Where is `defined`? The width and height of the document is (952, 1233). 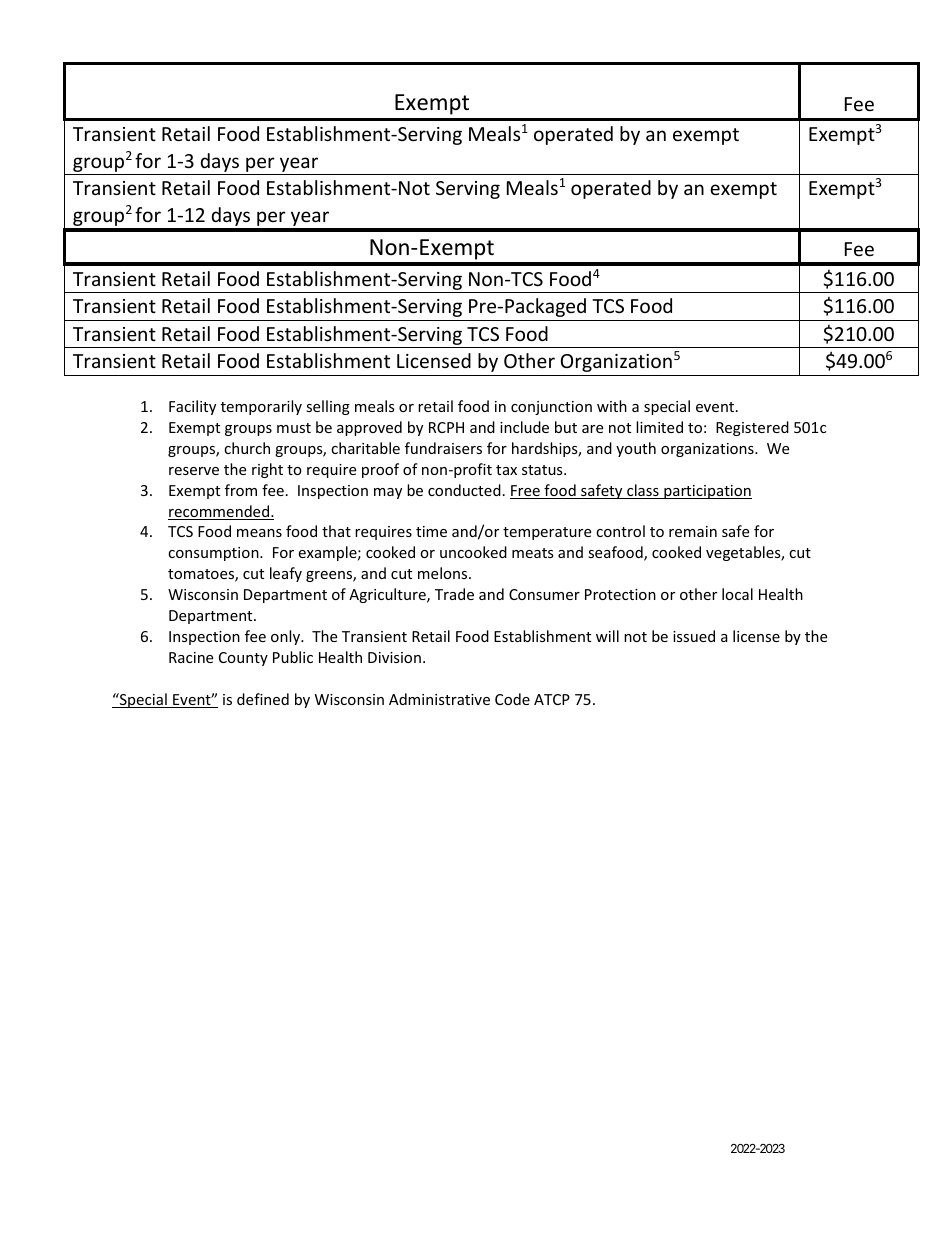 defined is located at coordinates (263, 699).
